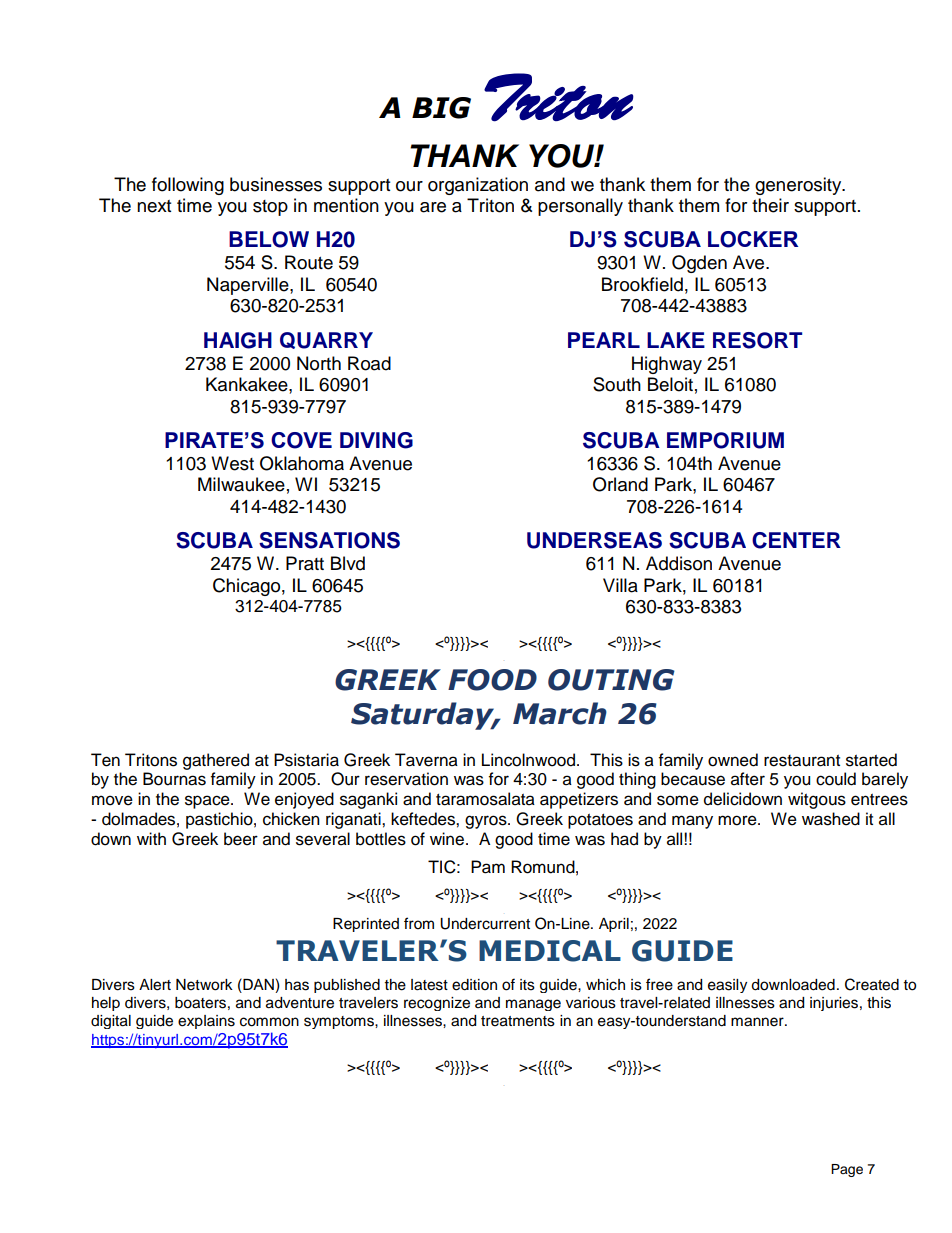 This page has width=952, height=1233. What do you see at coordinates (188, 186) in the page?
I see `following` at bounding box center [188, 186].
